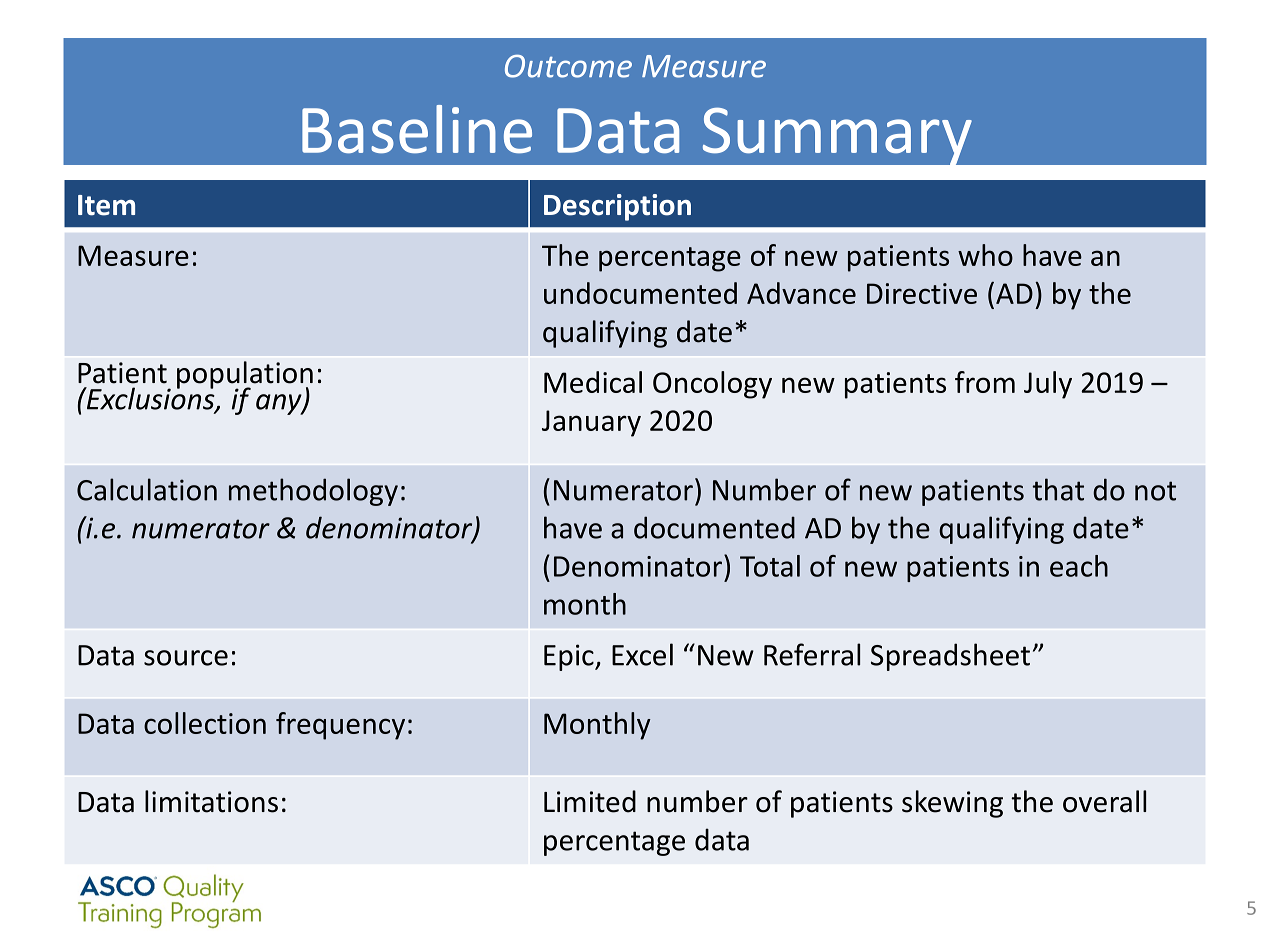 This page has width=1270, height=952. What do you see at coordinates (985, 255) in the page?
I see `who` at bounding box center [985, 255].
